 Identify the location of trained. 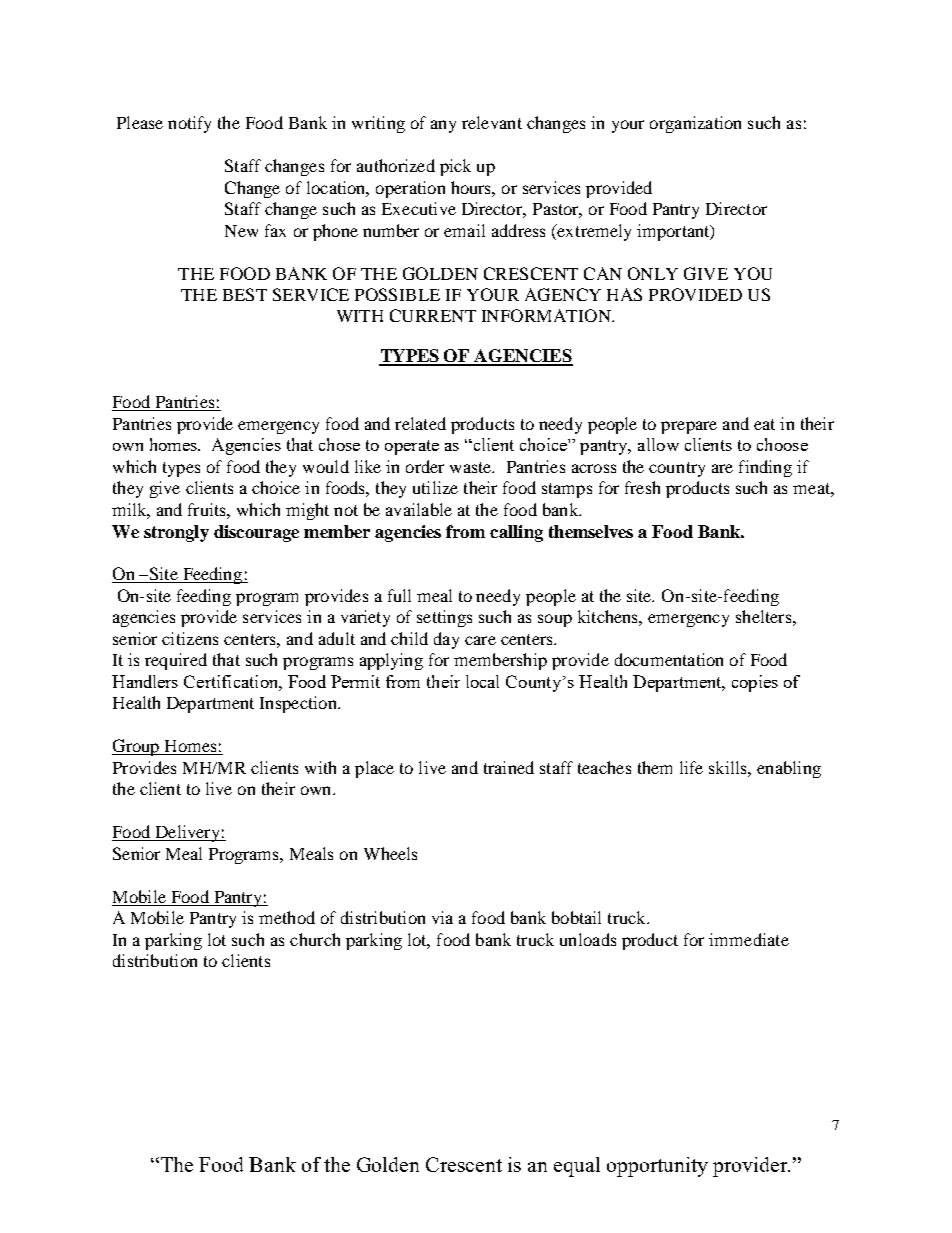
(509, 767).
